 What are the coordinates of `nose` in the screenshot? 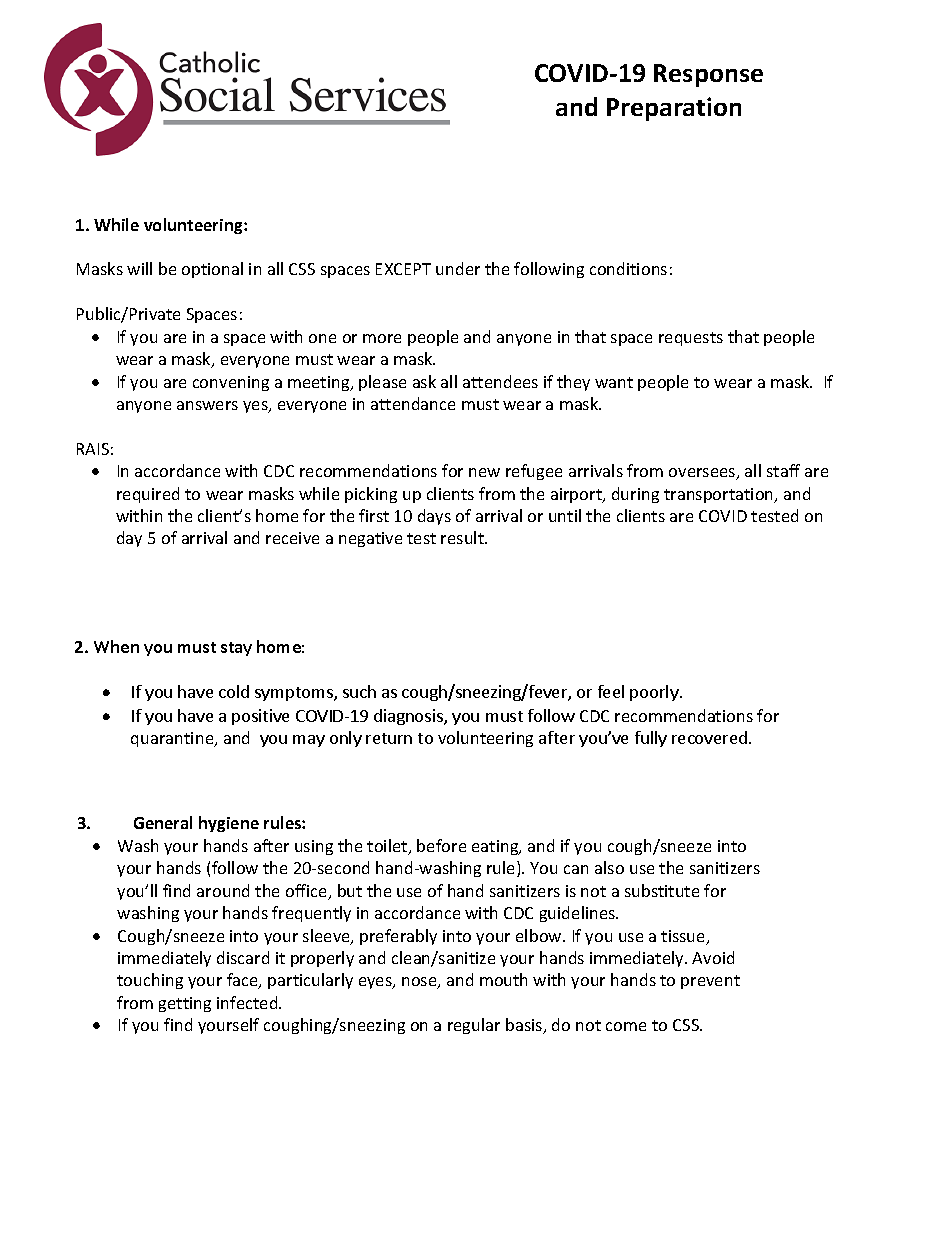 It's located at (420, 983).
